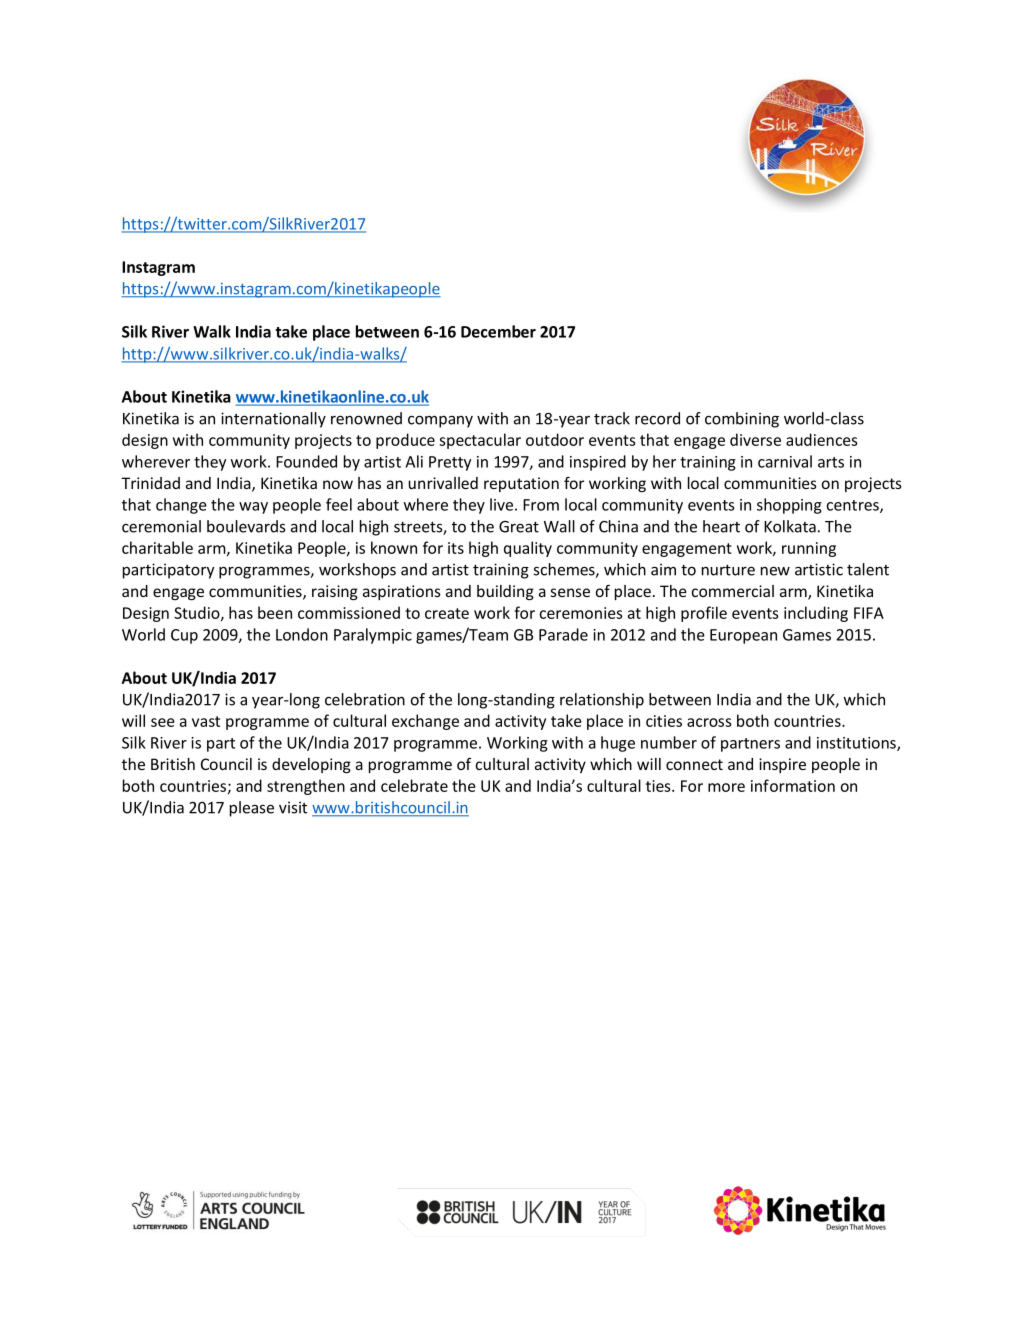 The image size is (1032, 1336). Describe the element at coordinates (528, 549) in the page. I see `quality` at that location.
